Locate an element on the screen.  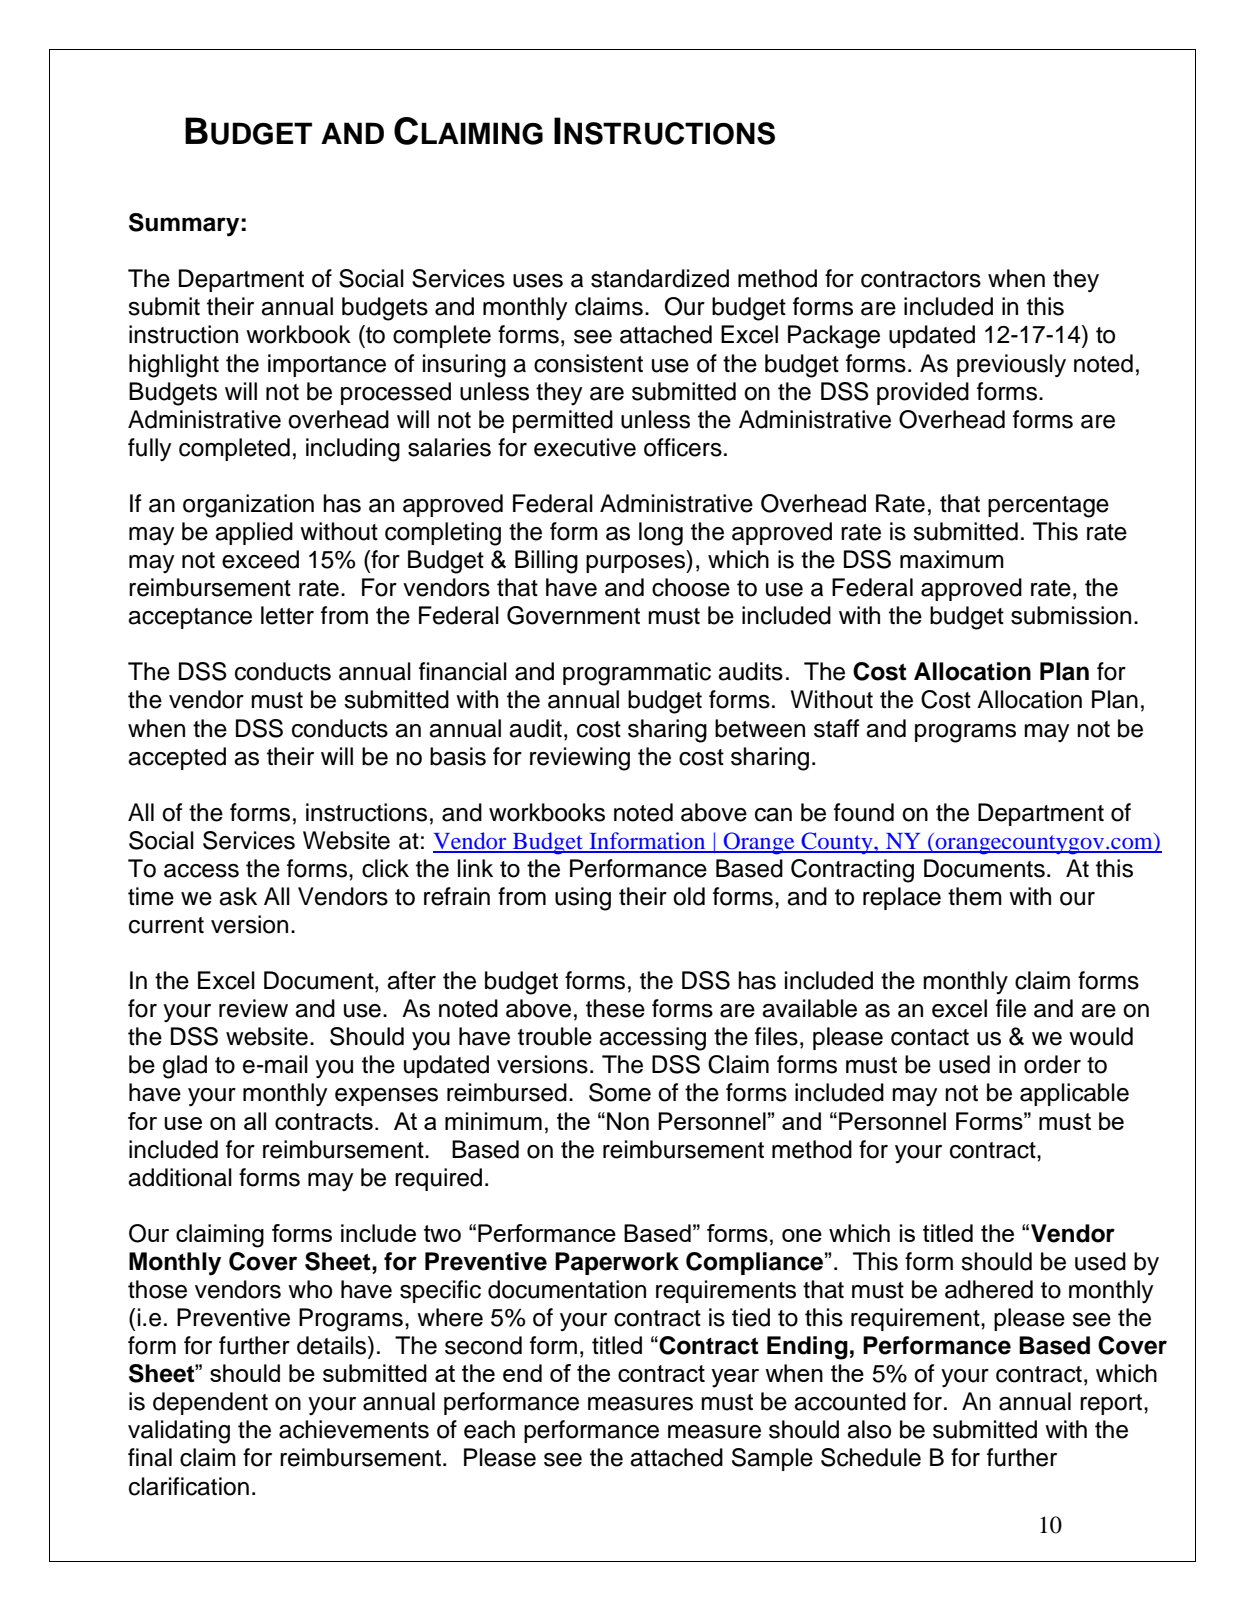
importance is located at coordinates (327, 365).
